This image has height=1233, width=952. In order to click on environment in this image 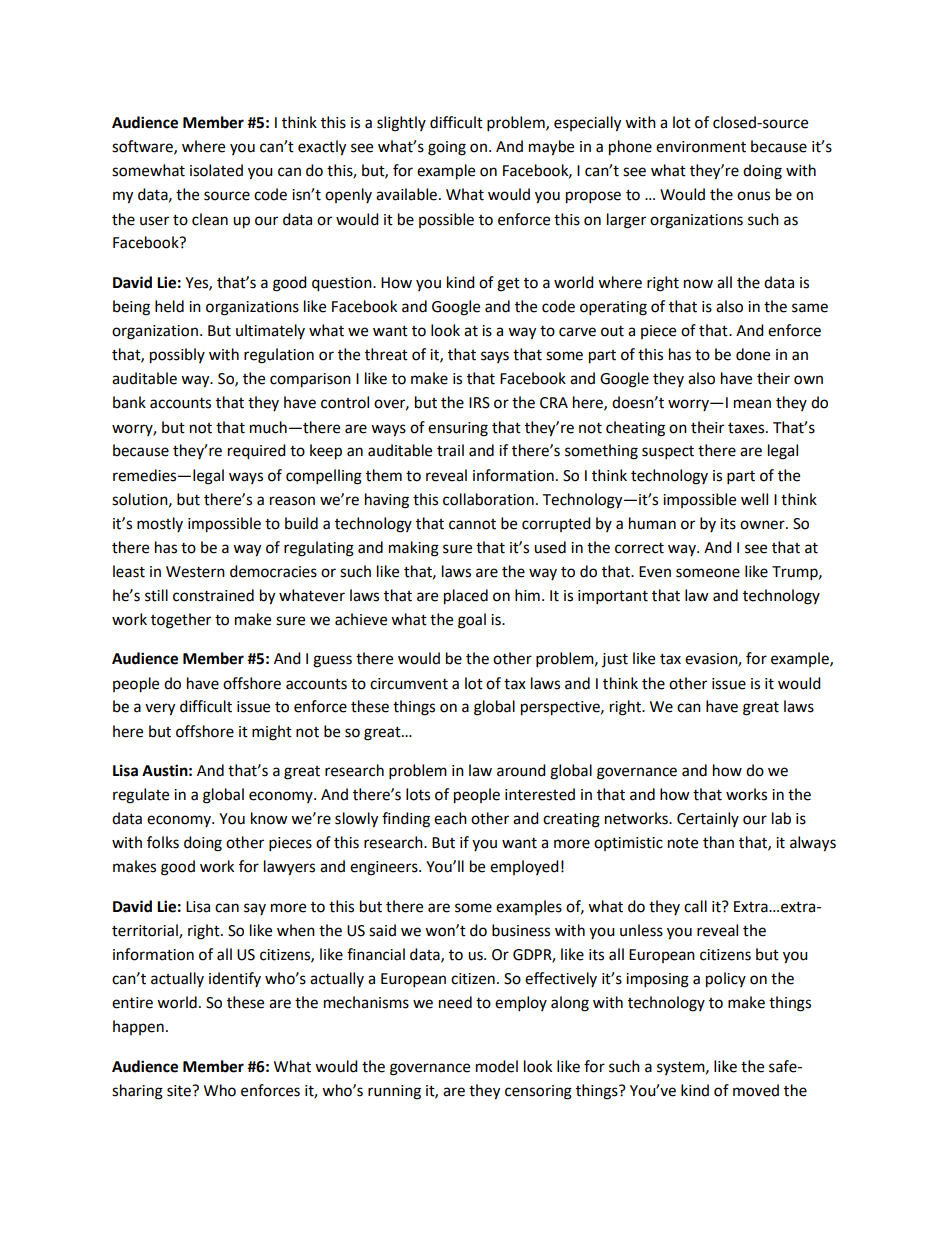, I will do `click(701, 147)`.
